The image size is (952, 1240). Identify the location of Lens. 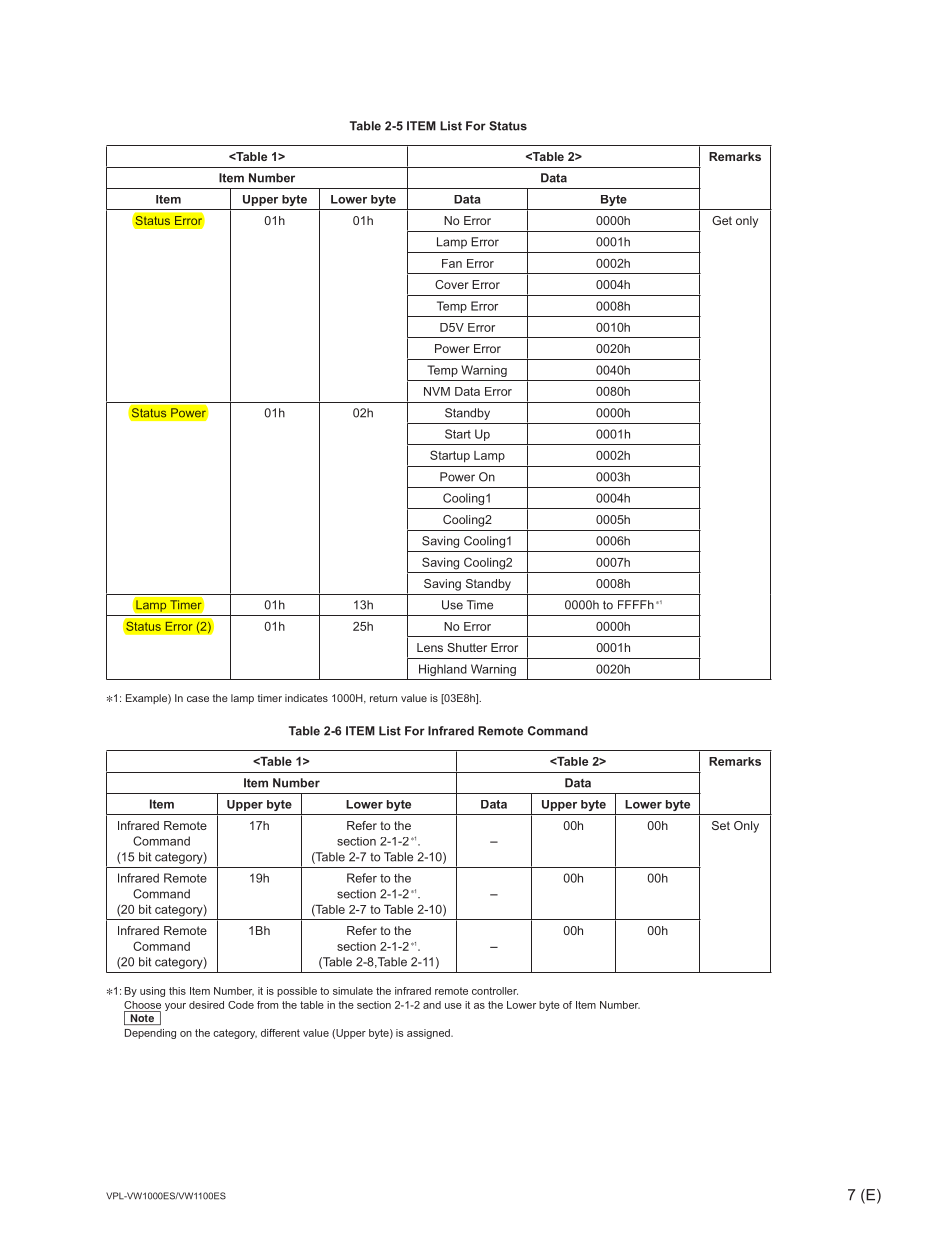
(430, 647).
